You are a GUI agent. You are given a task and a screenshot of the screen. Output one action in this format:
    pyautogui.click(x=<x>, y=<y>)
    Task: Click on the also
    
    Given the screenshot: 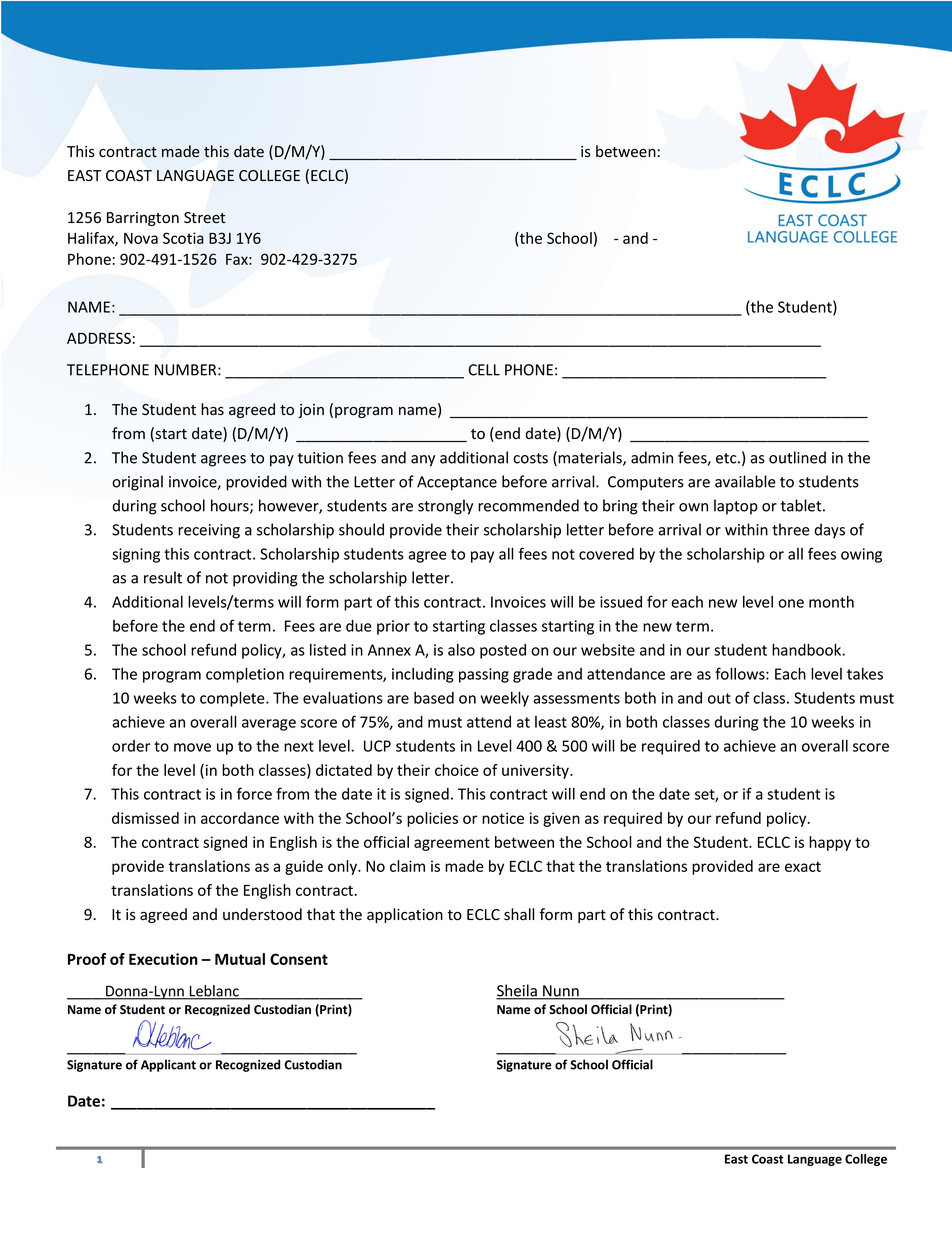 What is the action you would take?
    pyautogui.click(x=461, y=650)
